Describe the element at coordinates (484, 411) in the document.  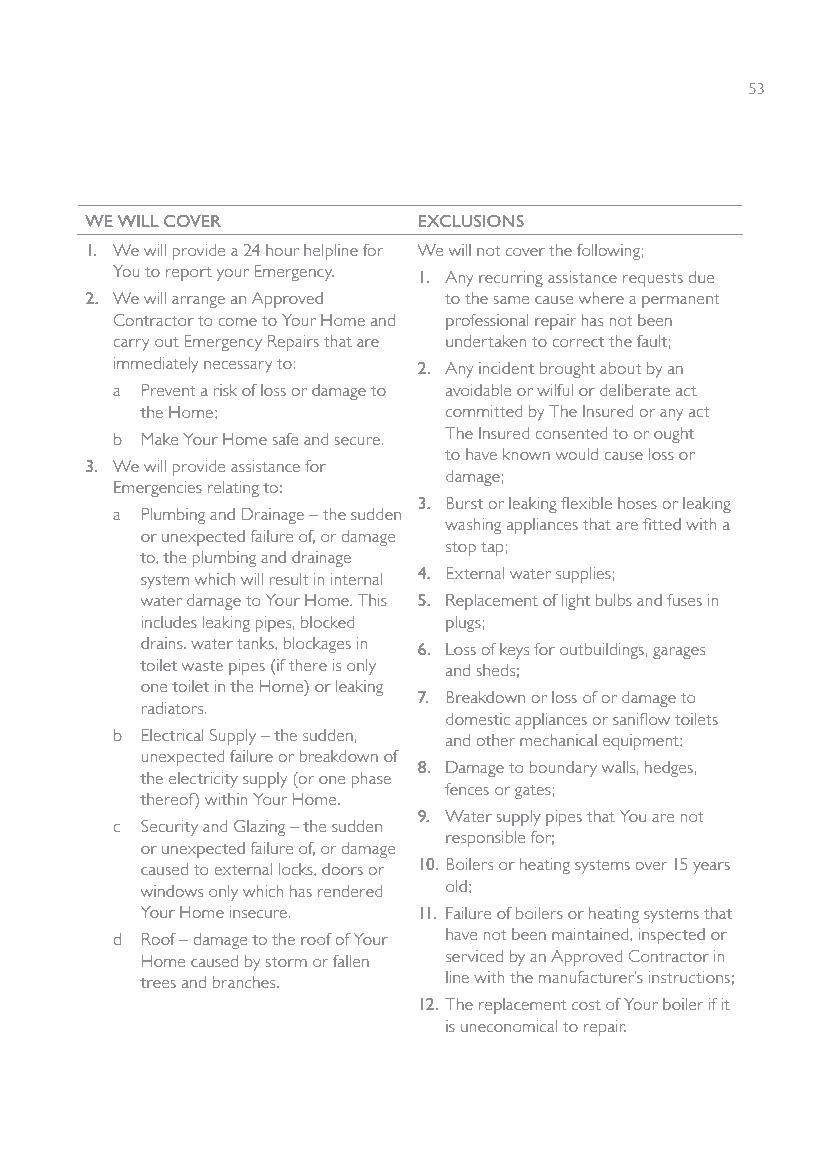
I see `committed` at that location.
